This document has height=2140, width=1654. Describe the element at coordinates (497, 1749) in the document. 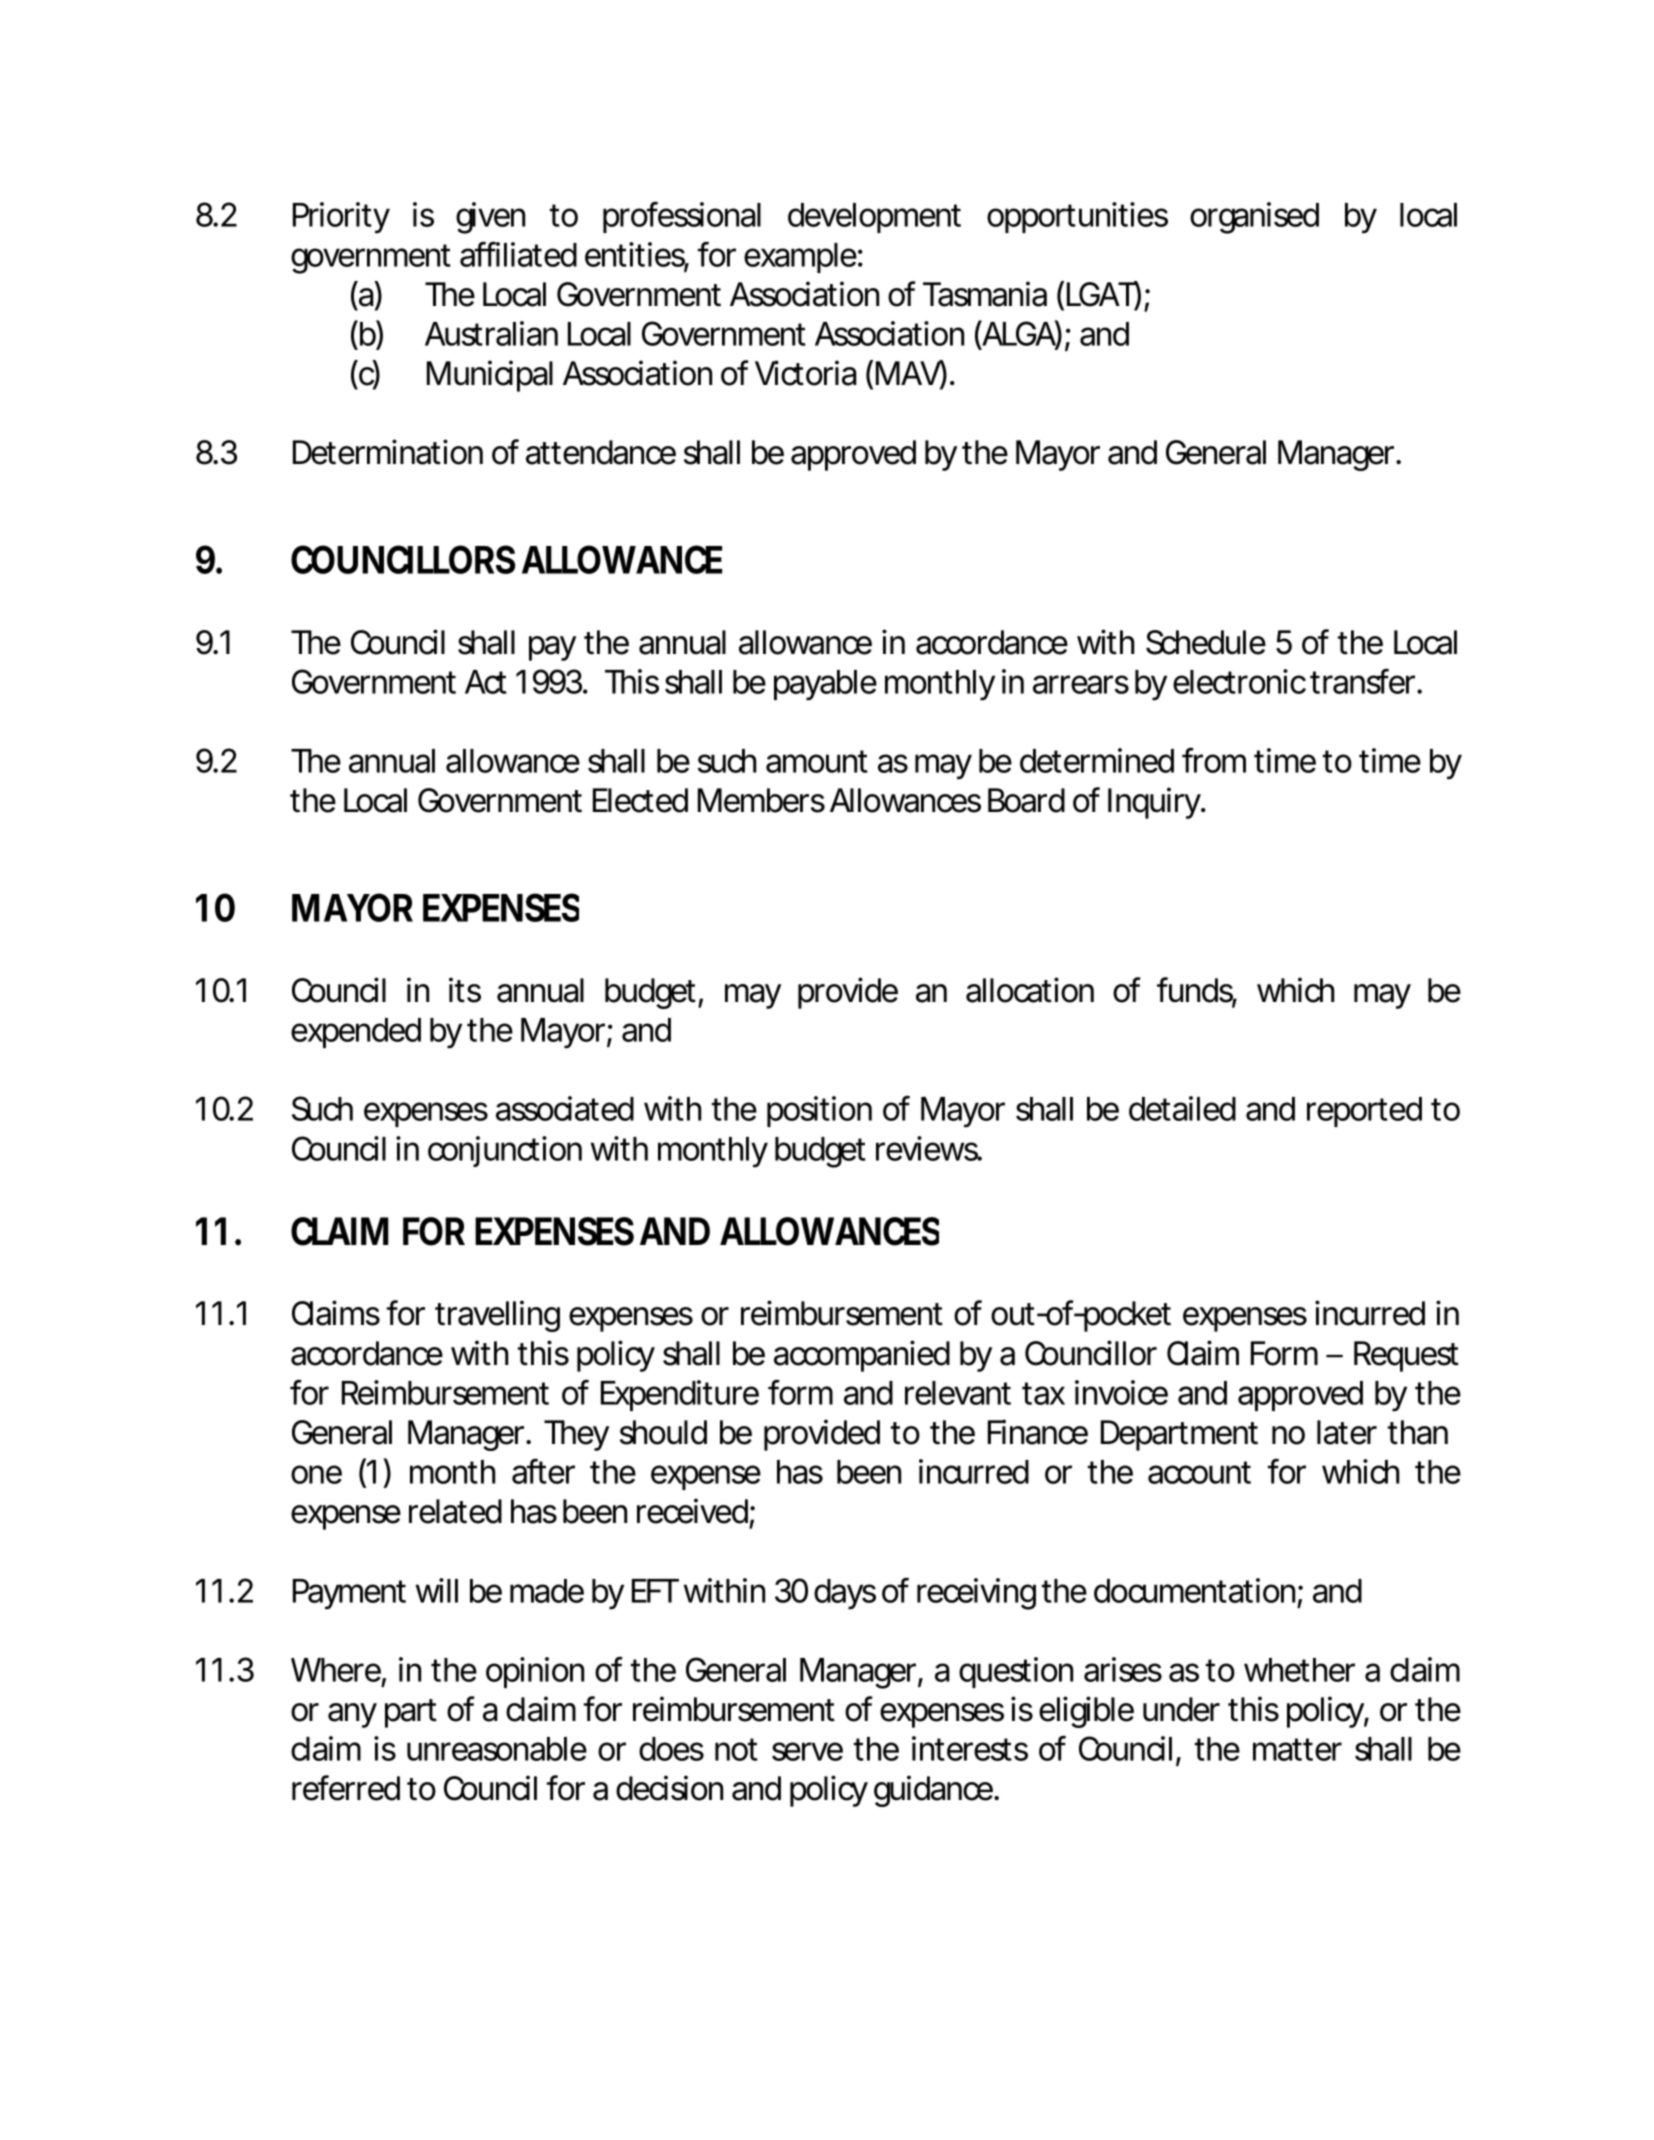

I see `unreasonable` at that location.
